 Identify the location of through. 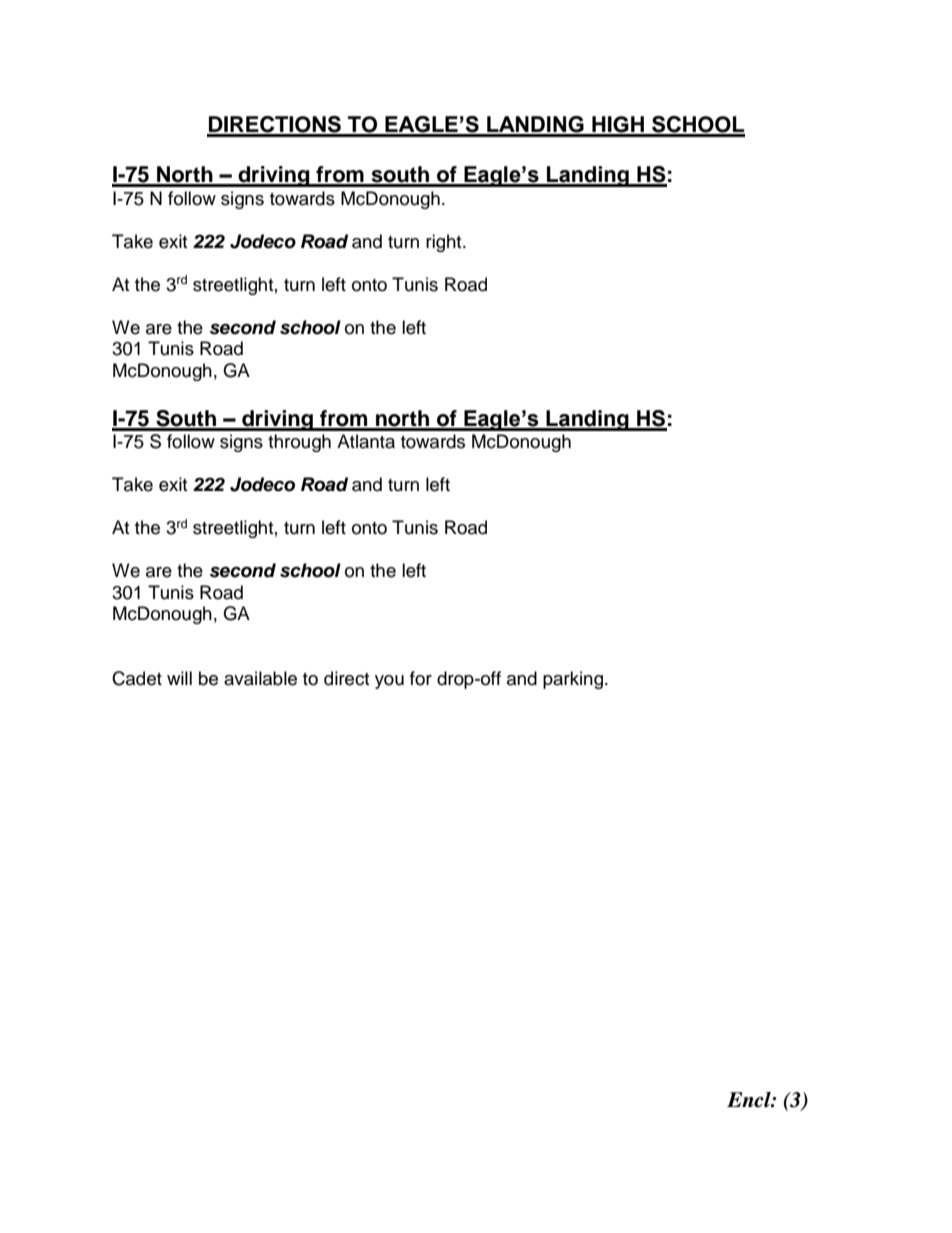
(299, 443).
